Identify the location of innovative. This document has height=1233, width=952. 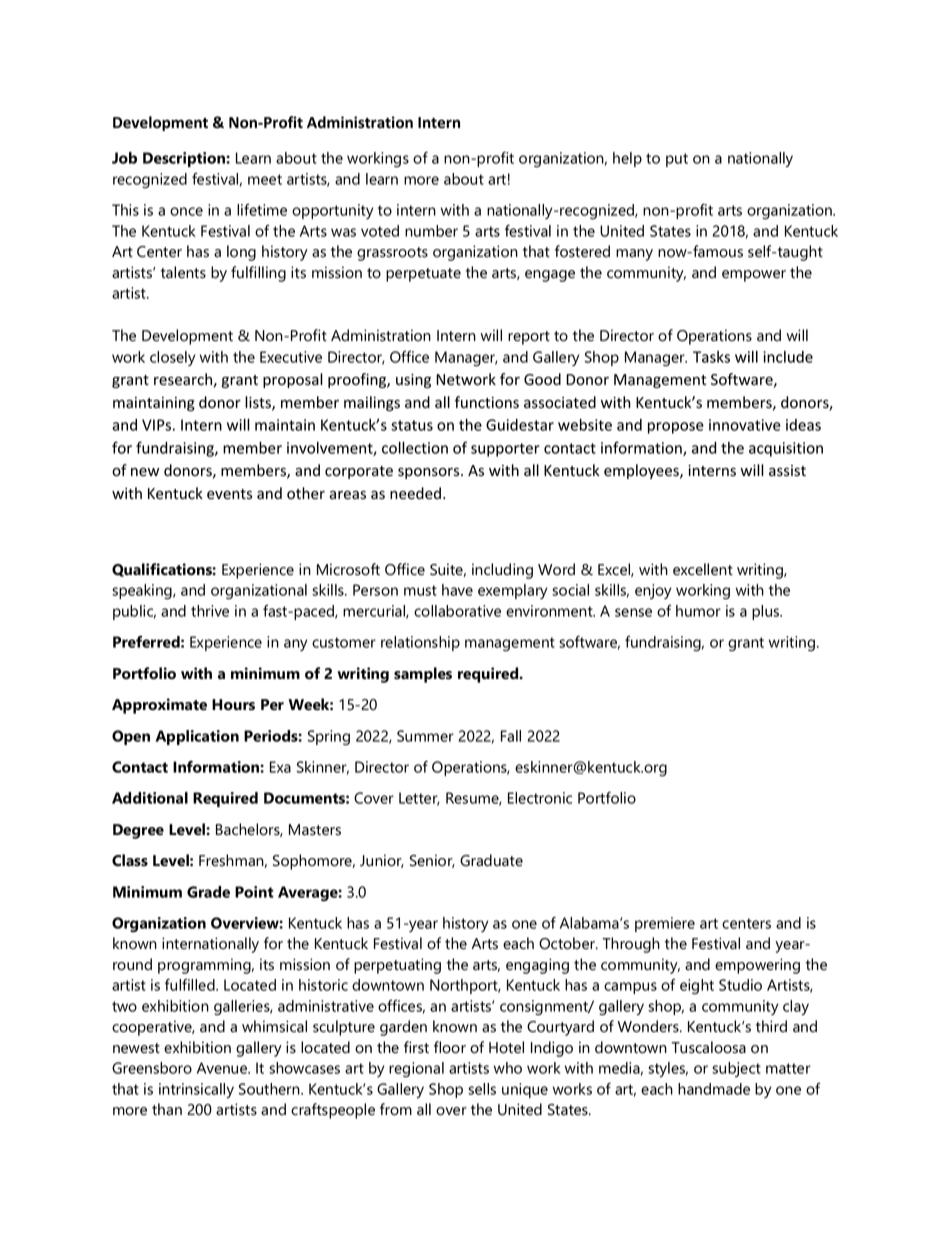
(745, 425).
